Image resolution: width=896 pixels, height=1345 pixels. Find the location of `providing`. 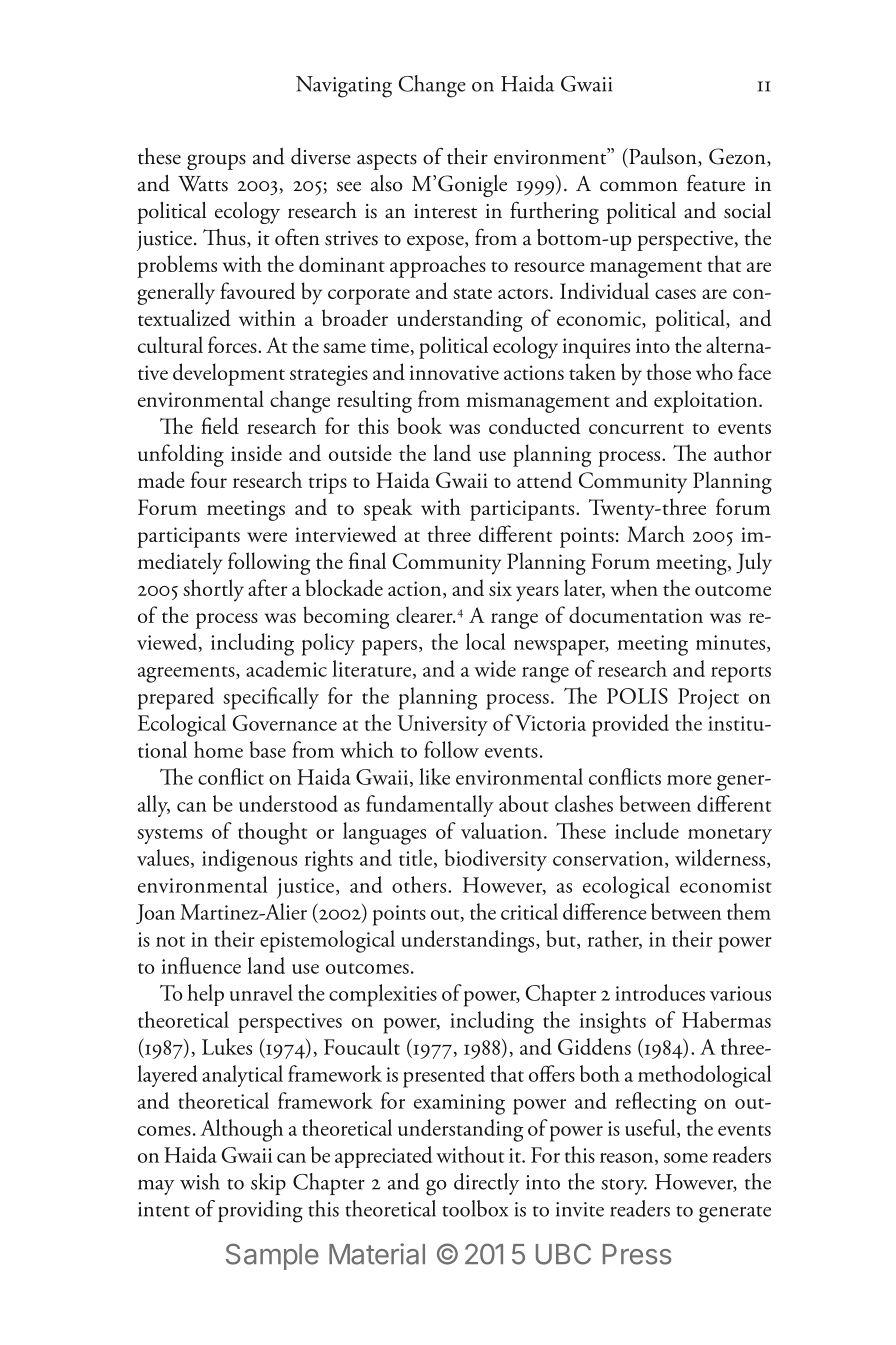

providing is located at coordinates (260, 1211).
